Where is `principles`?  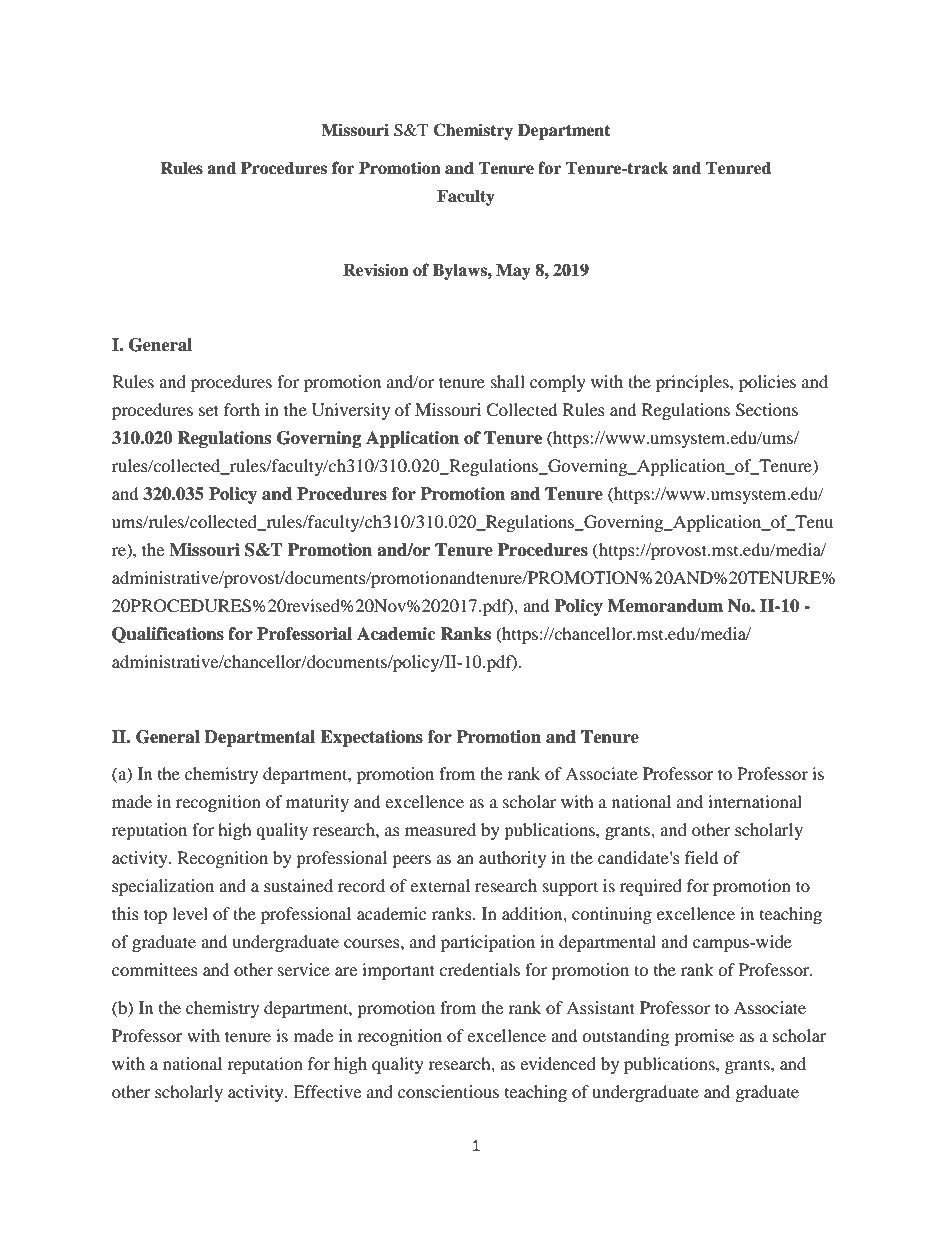 principles is located at coordinates (693, 383).
